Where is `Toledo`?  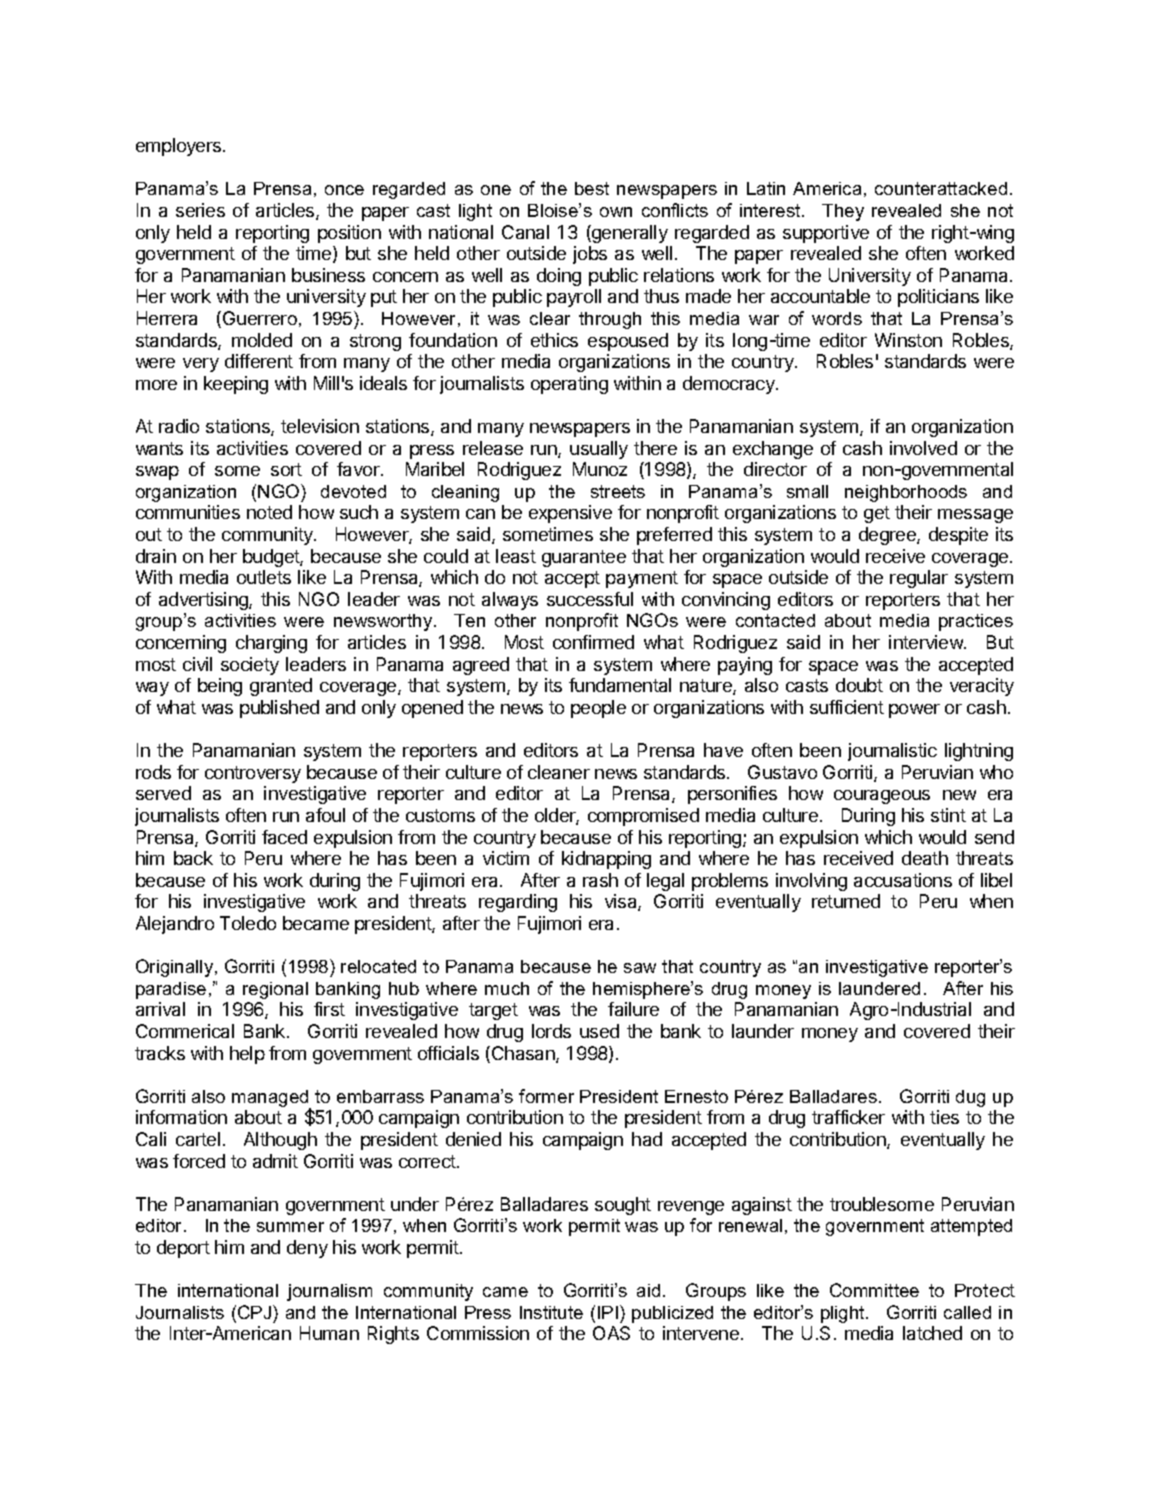 Toledo is located at coordinates (248, 923).
